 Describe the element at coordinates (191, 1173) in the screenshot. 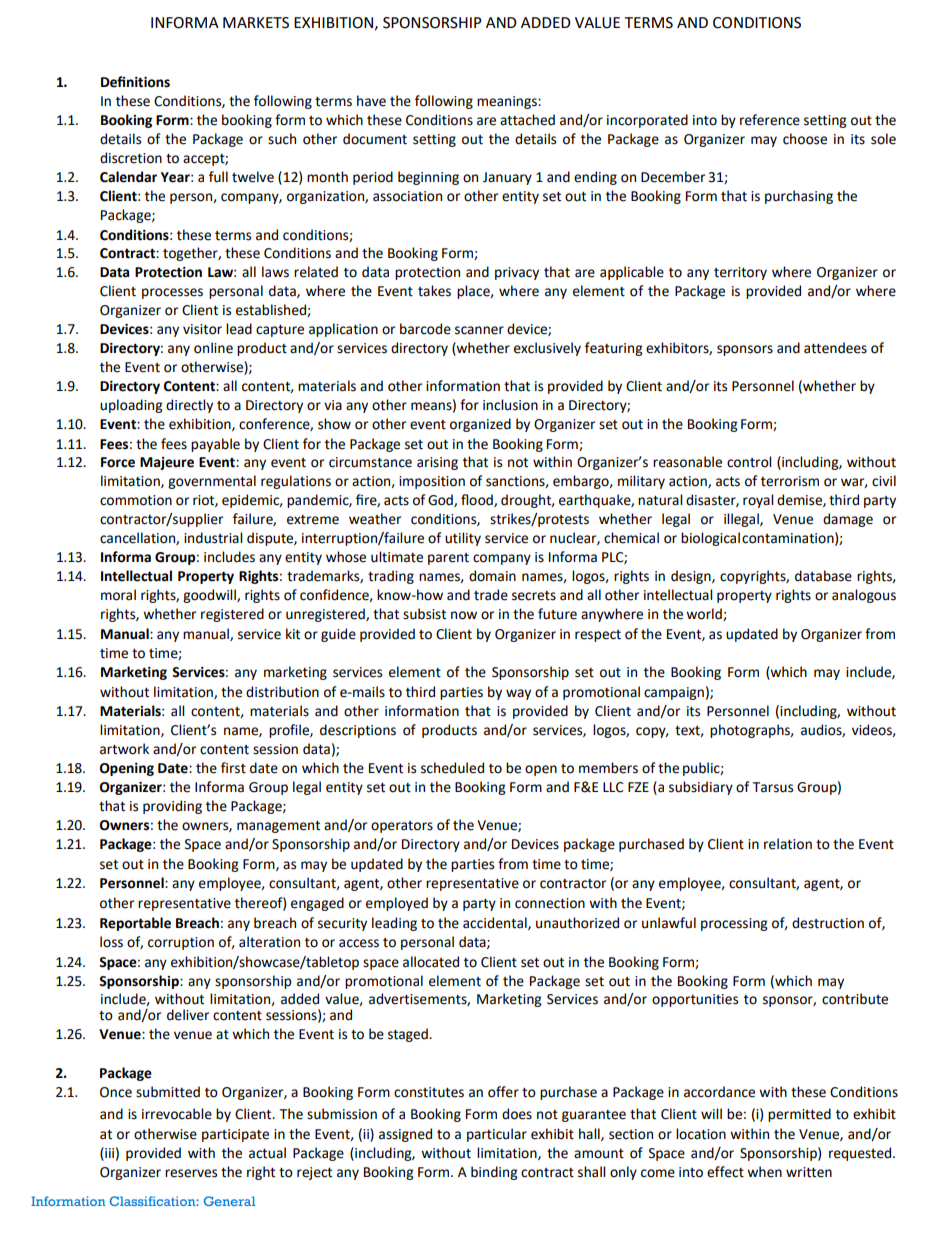

I see `reserves` at that location.
